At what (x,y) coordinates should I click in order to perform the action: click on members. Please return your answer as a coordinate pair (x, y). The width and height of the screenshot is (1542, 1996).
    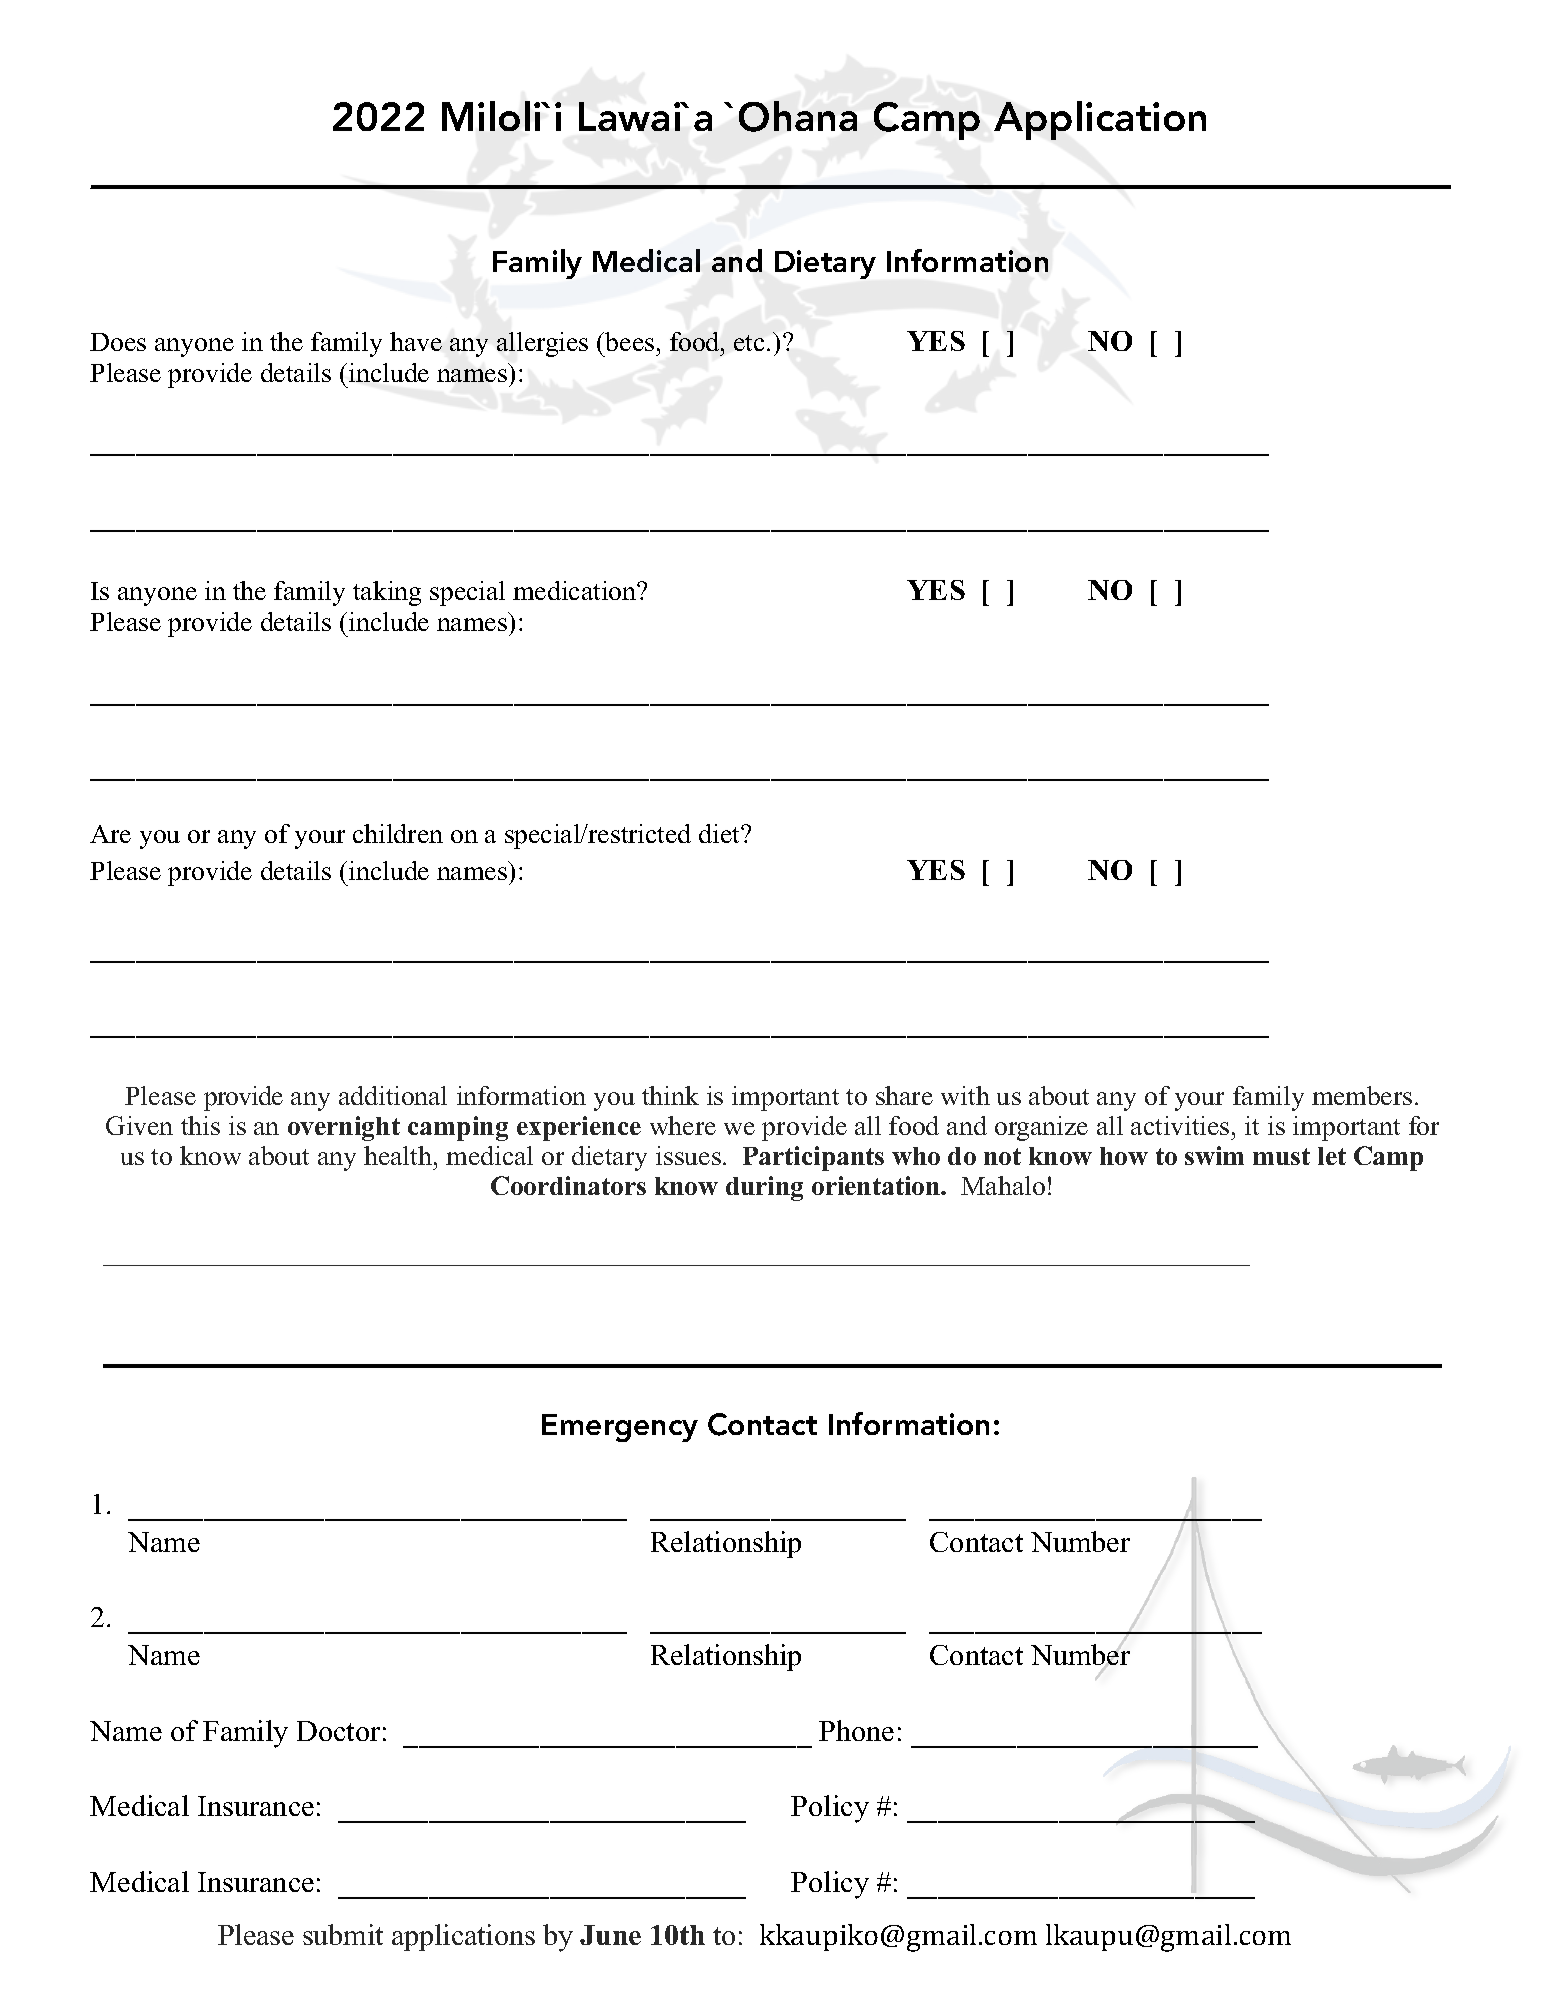
    Looking at the image, I should click on (1362, 1095).
